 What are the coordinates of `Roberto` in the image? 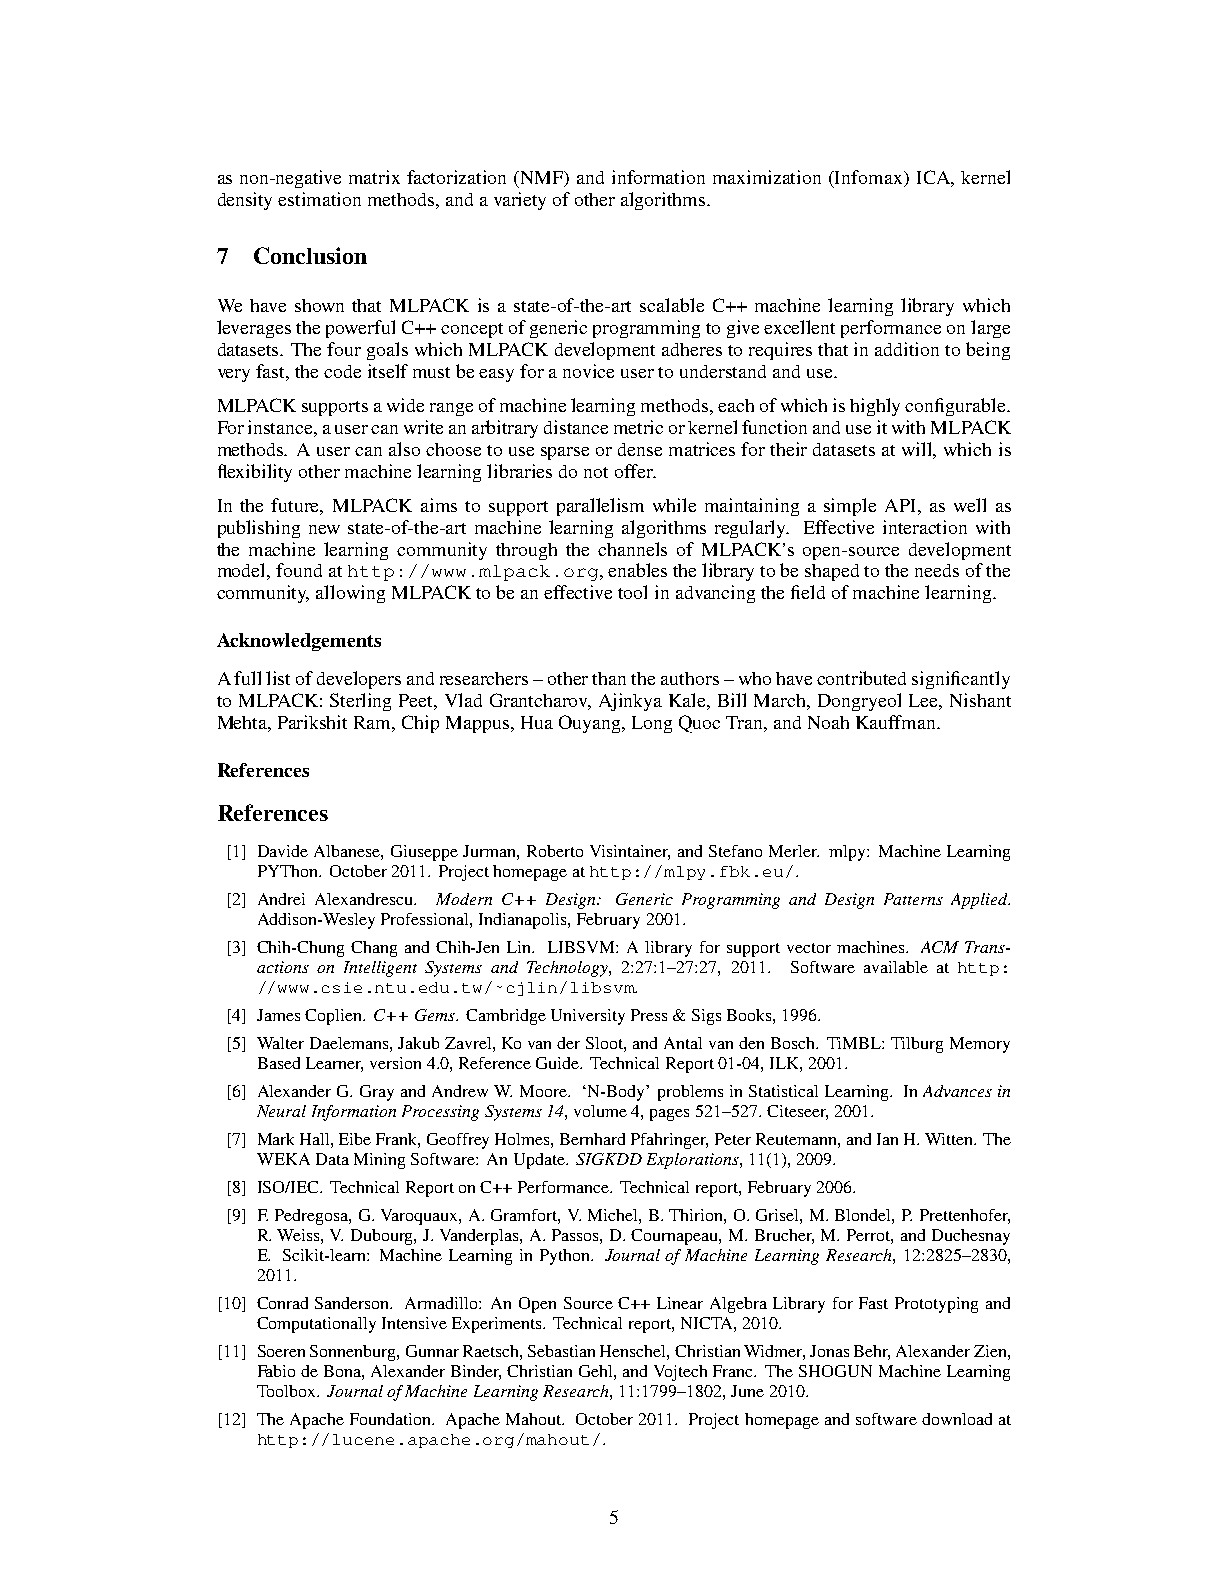 It's located at (555, 851).
